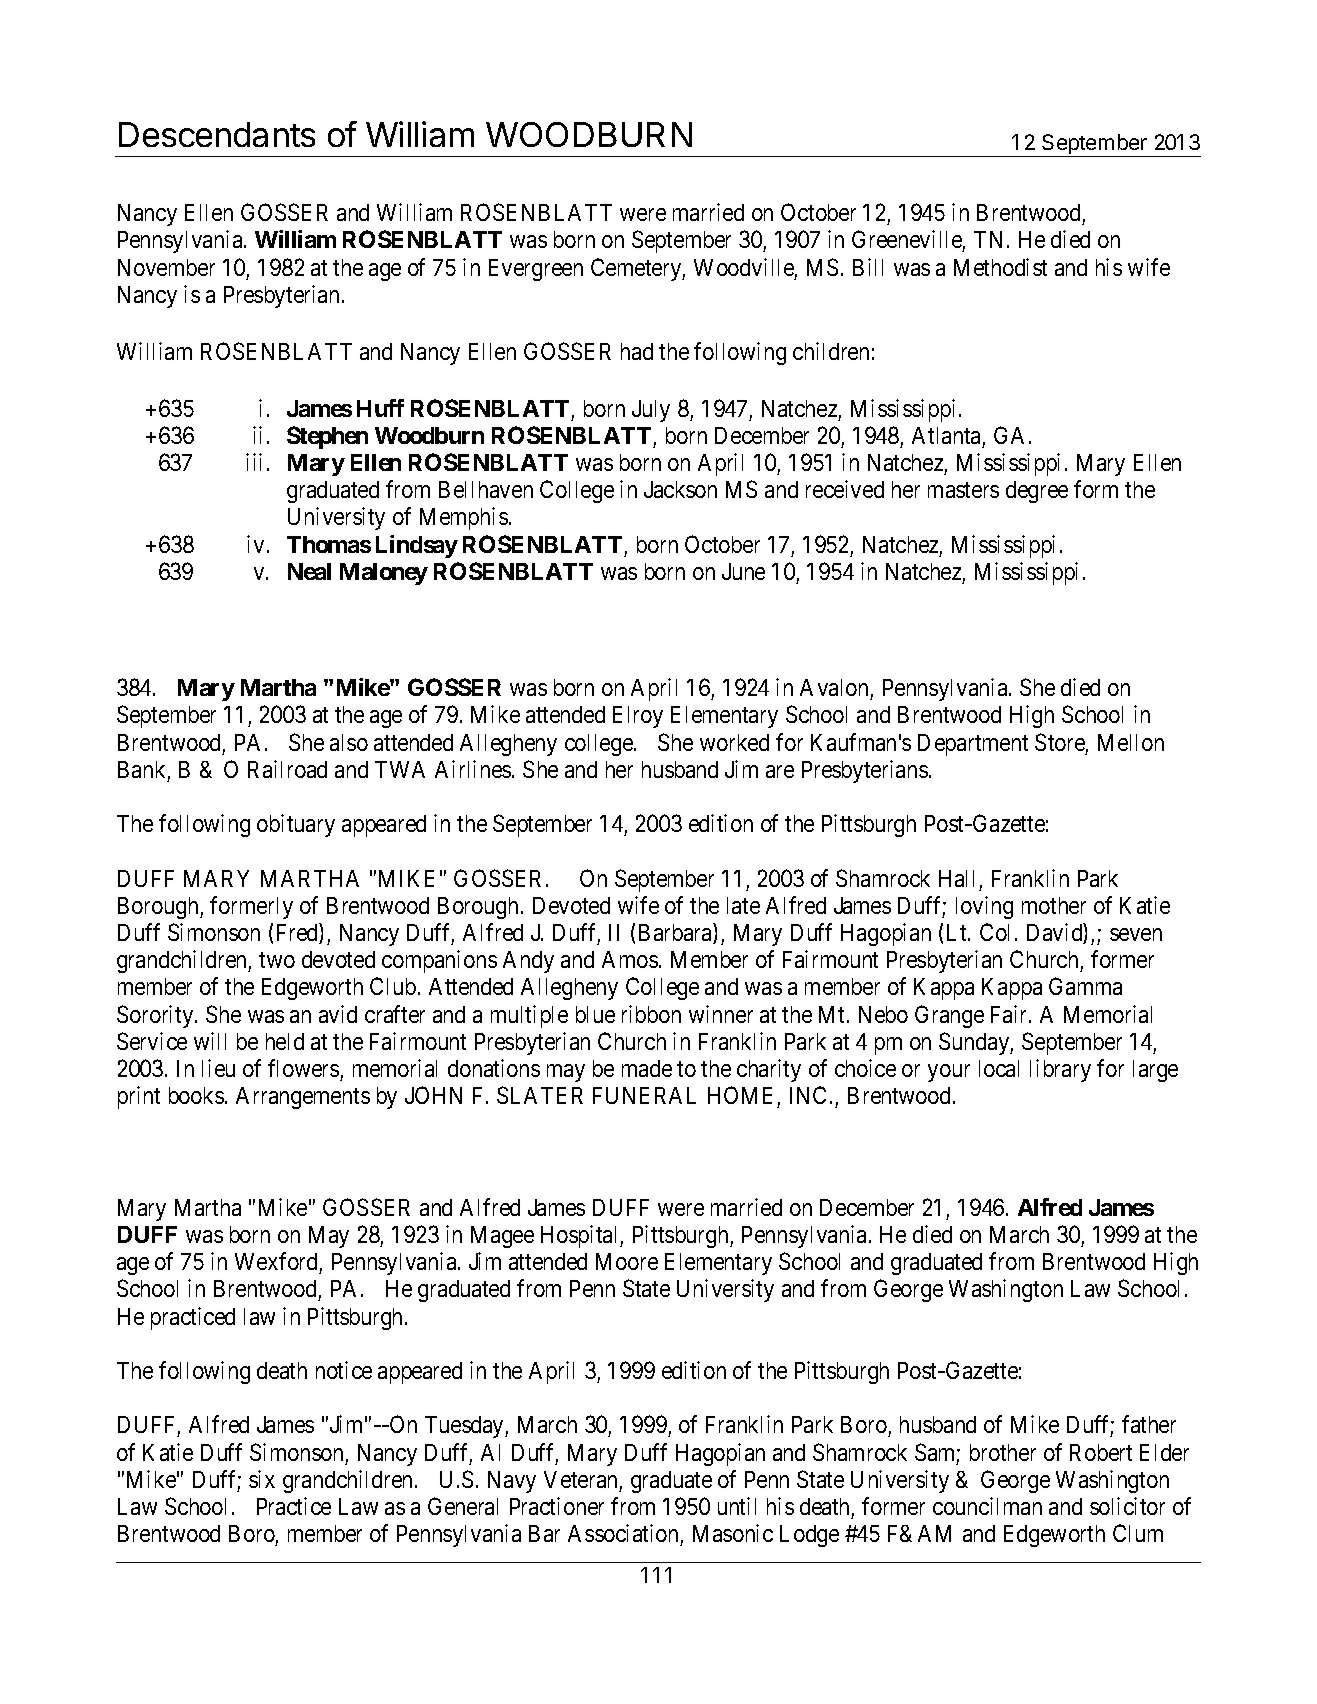 The height and width of the screenshot is (1704, 1317). I want to click on Evergreen, so click(536, 270).
